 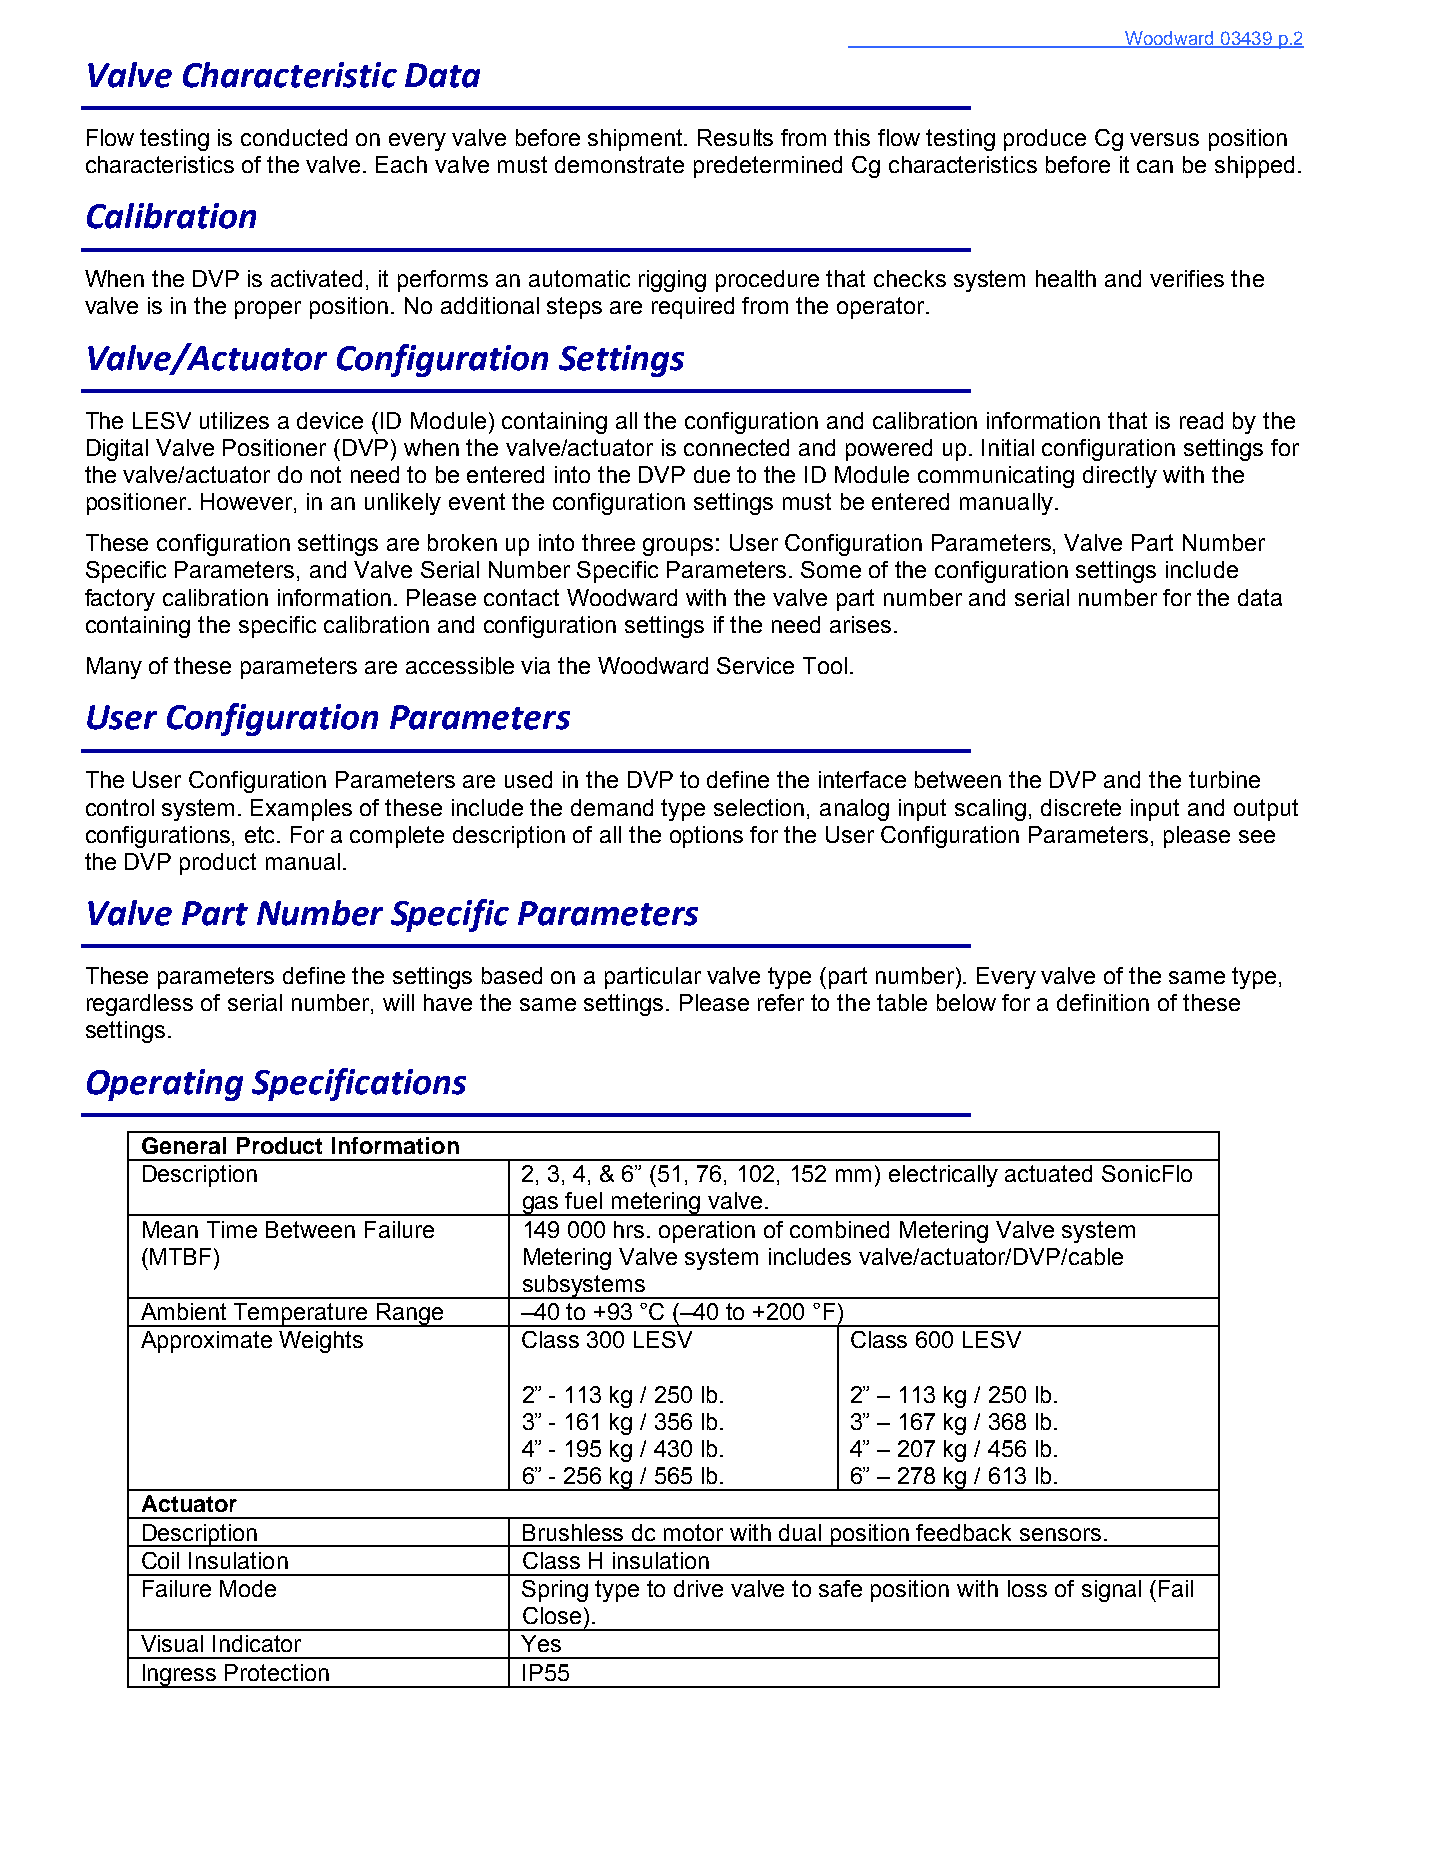 I want to click on can, so click(x=1155, y=166).
